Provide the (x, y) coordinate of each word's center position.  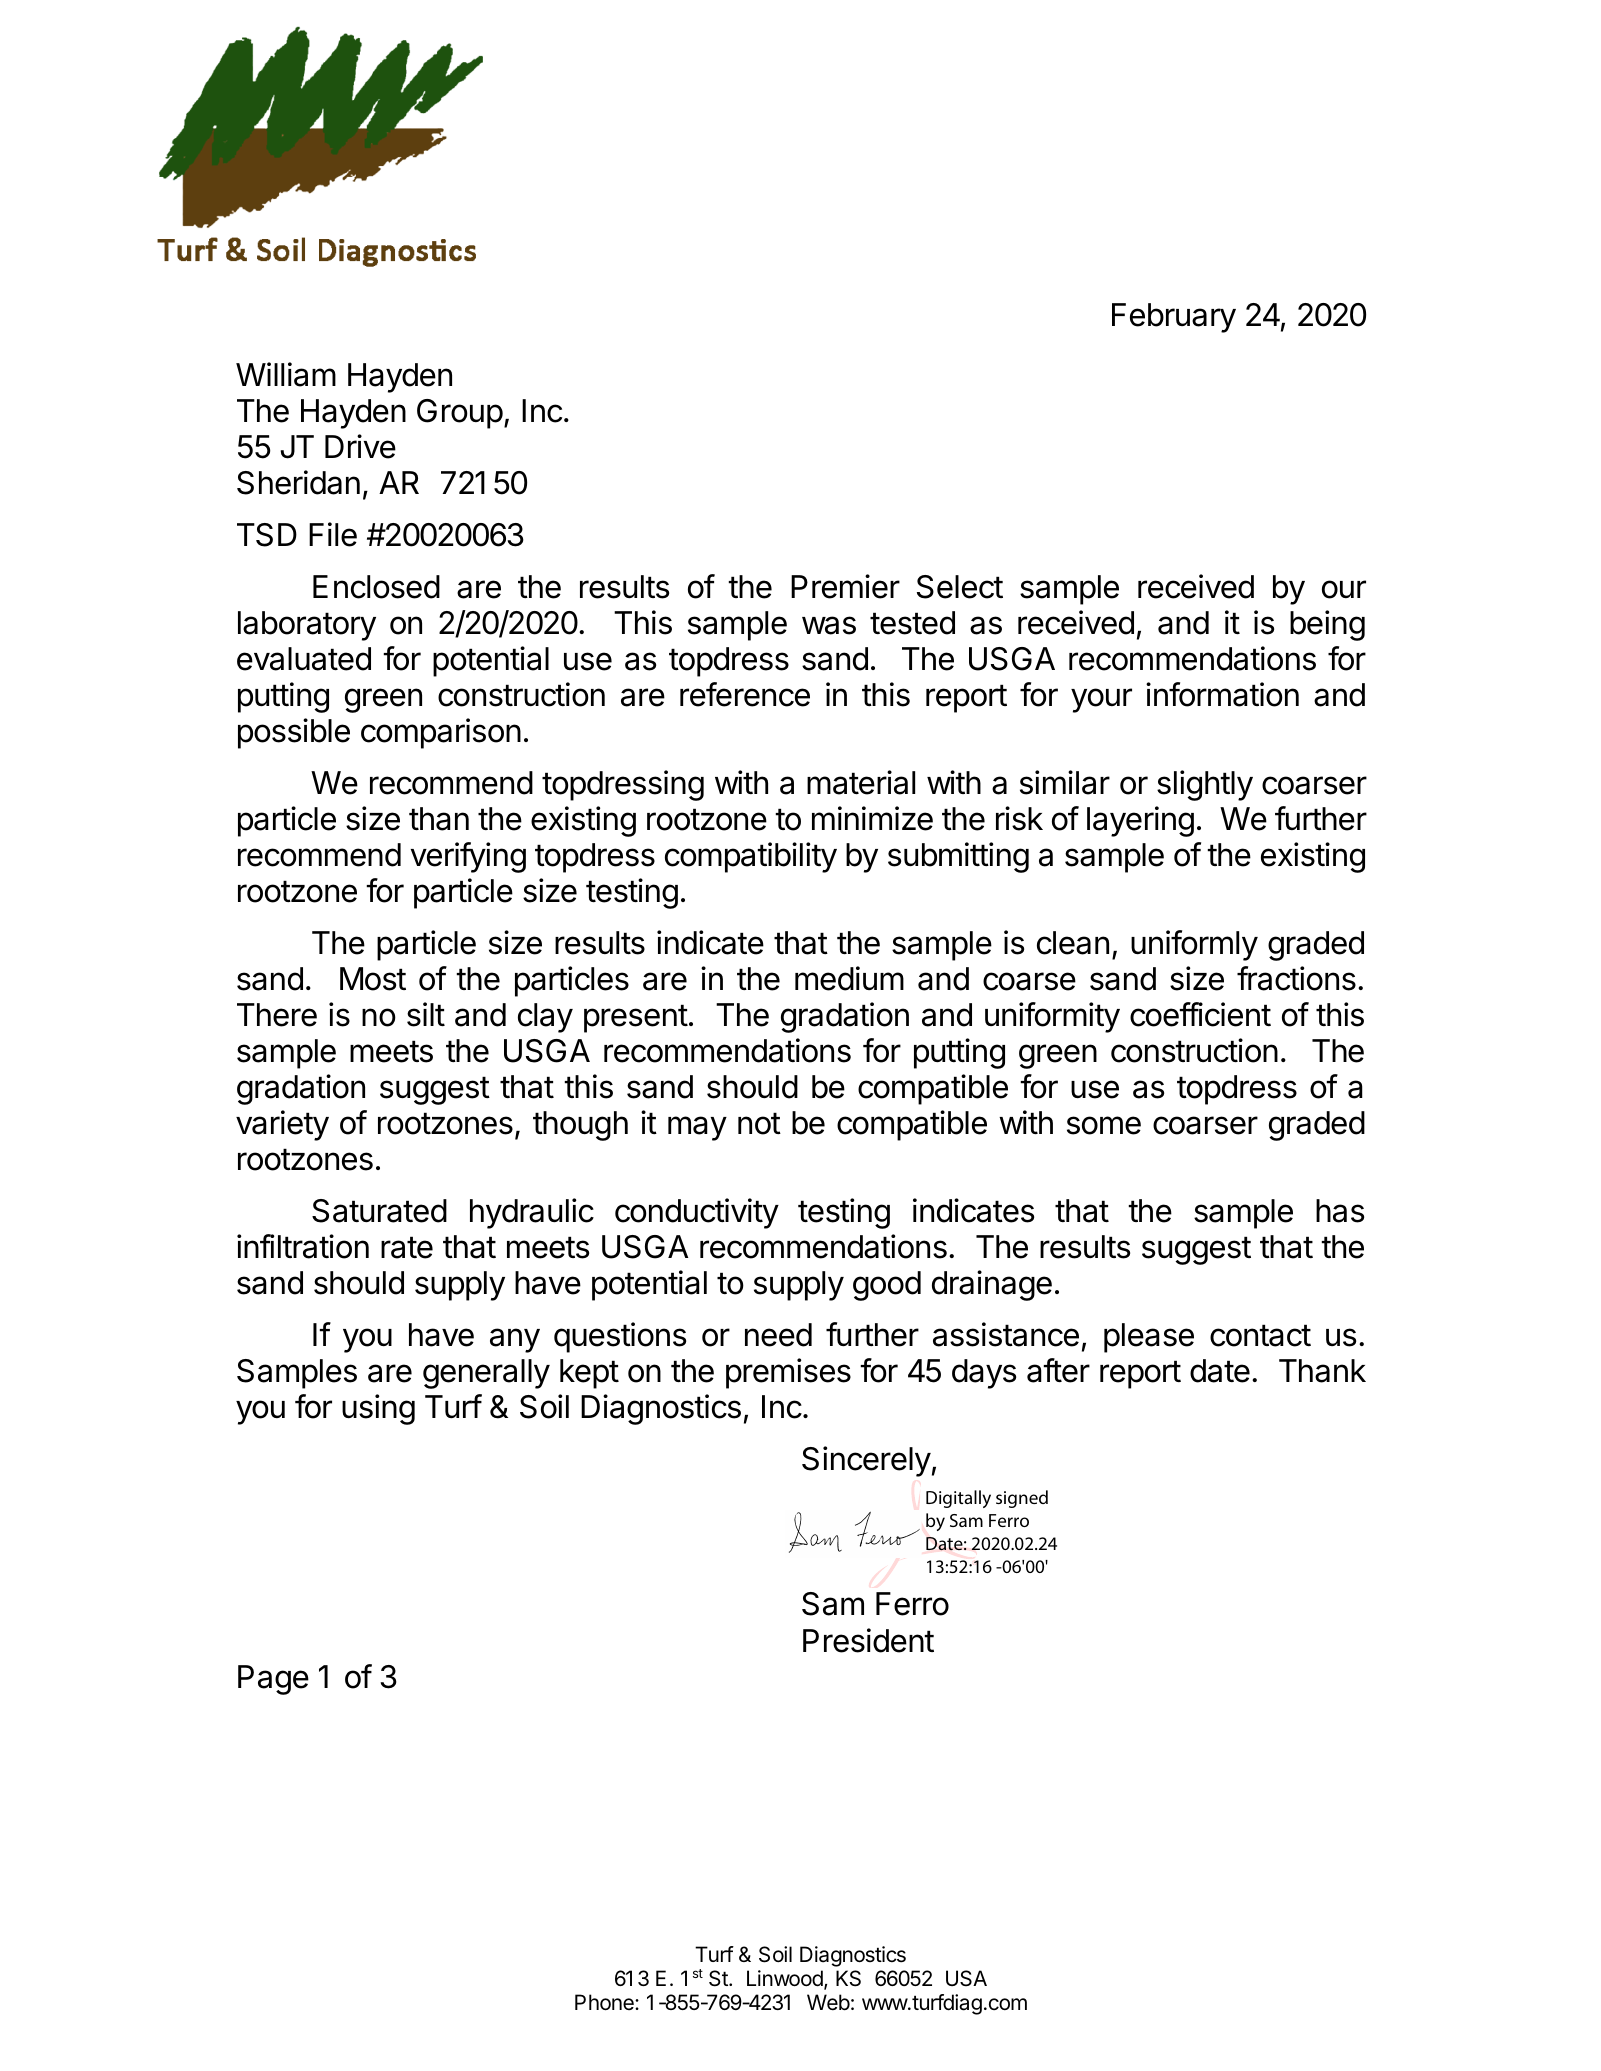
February (1174, 318)
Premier (845, 586)
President (868, 1640)
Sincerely (866, 1461)
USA (966, 1978)
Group (460, 414)
